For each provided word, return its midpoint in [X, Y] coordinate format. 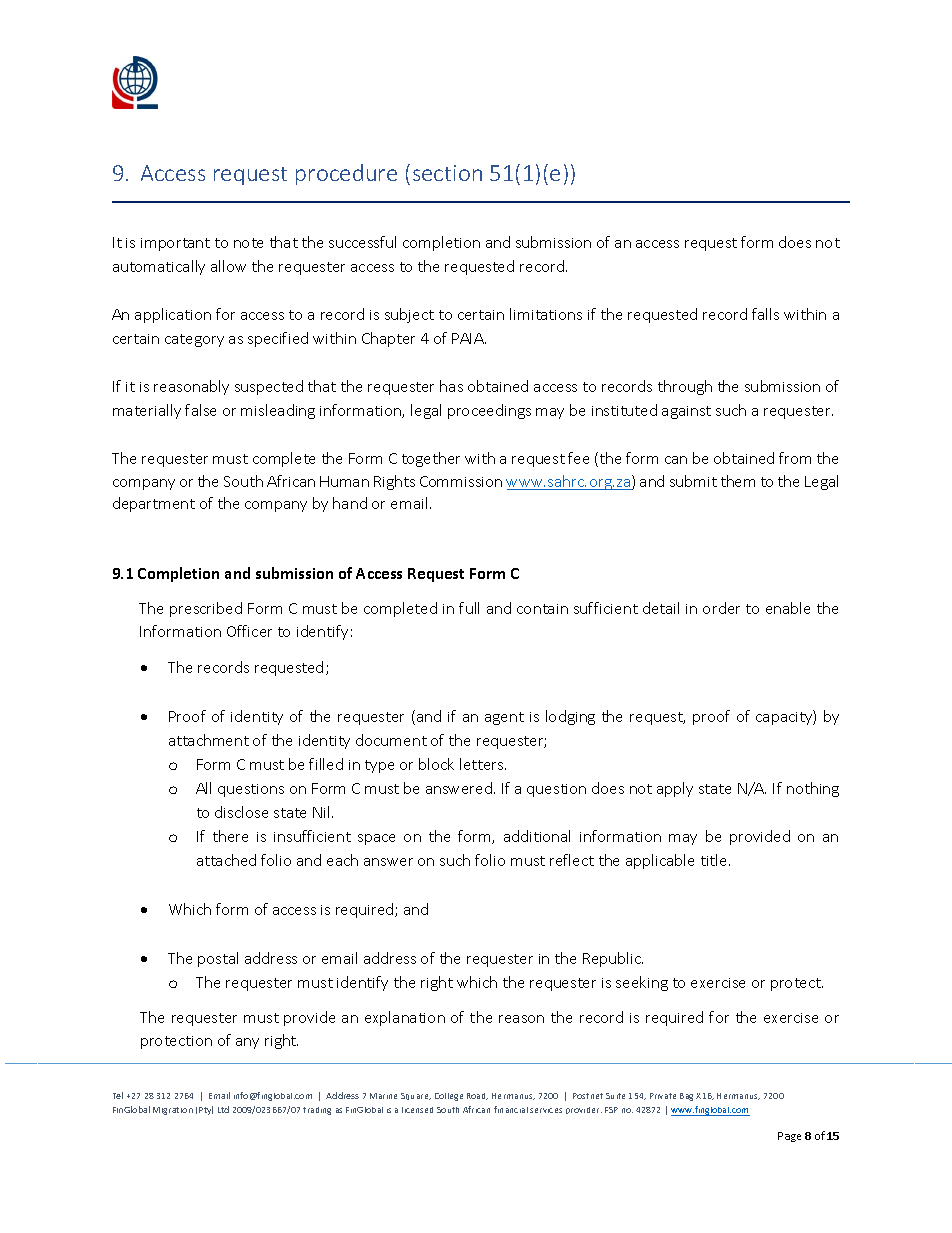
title [715, 860]
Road [477, 1096]
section [447, 173]
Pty [206, 1110]
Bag [686, 1097]
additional [537, 836]
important [175, 244]
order [721, 608]
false [200, 410]
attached [226, 860]
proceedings [489, 411]
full [469, 608]
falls [765, 314]
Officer [249, 631]
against [686, 412]
